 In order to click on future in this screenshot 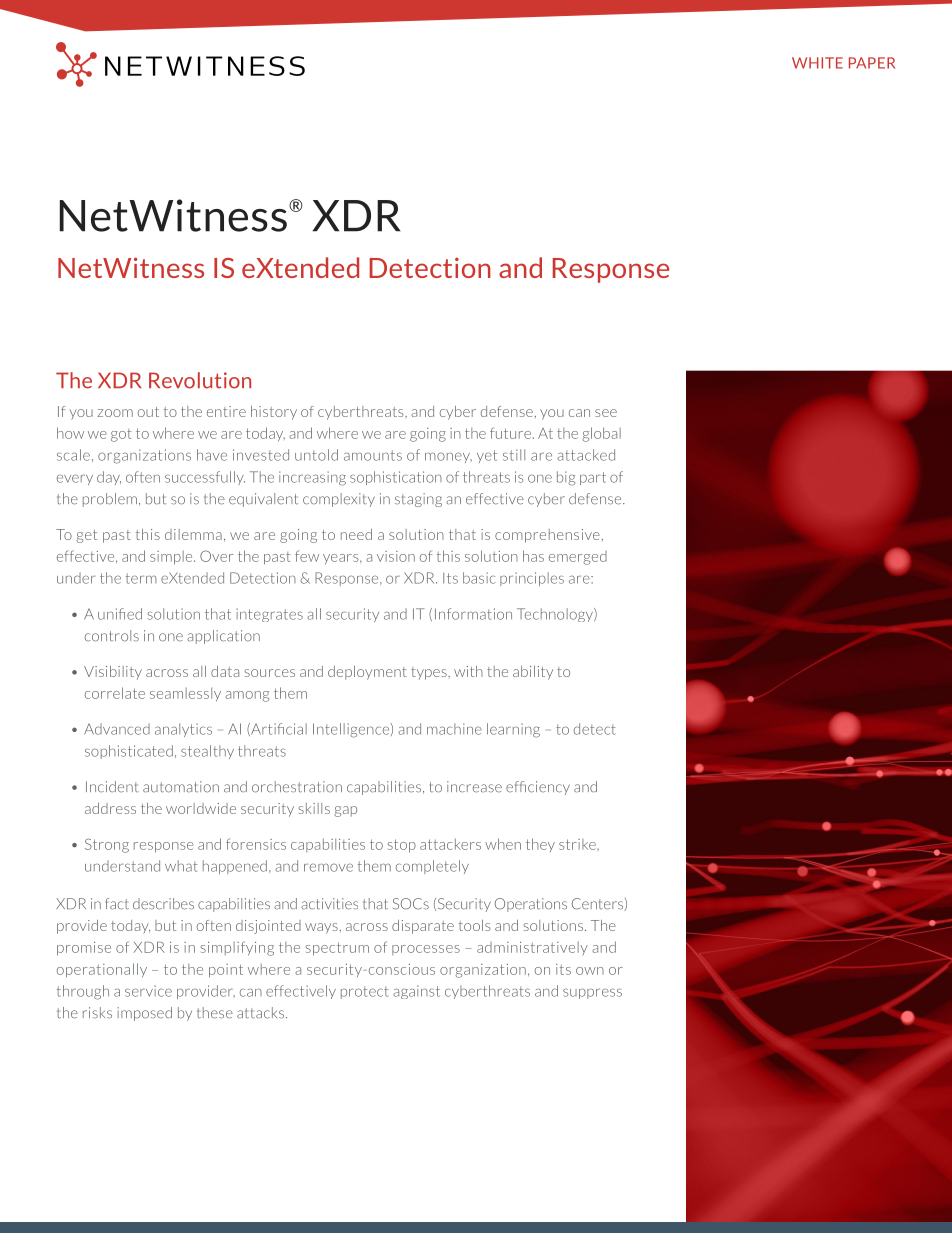, I will do `click(510, 433)`.
